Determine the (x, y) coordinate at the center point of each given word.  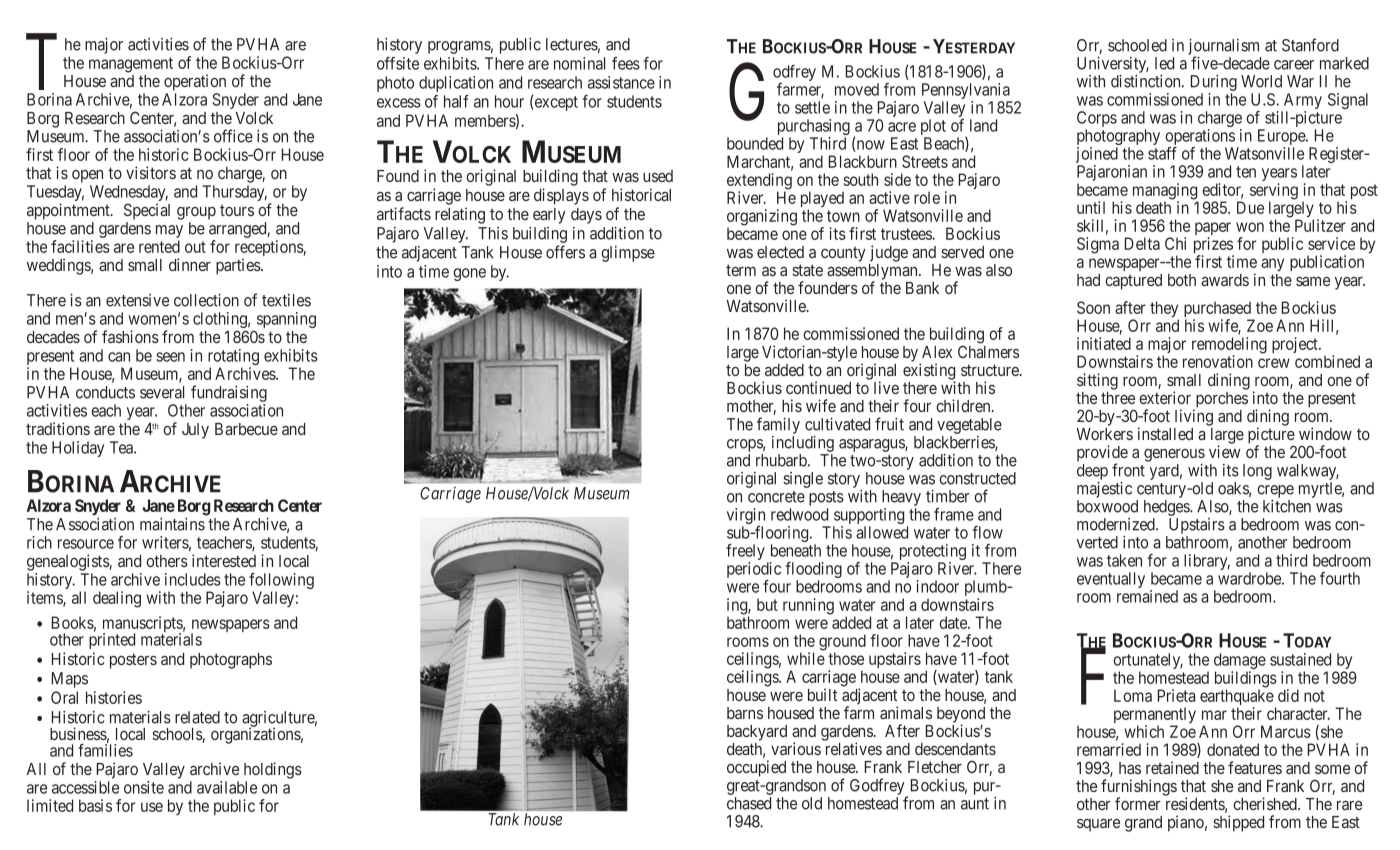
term (741, 270)
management (131, 65)
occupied (756, 768)
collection (206, 300)
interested (224, 560)
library (1207, 562)
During (1214, 84)
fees (626, 63)
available (227, 787)
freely (745, 553)
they (1164, 310)
